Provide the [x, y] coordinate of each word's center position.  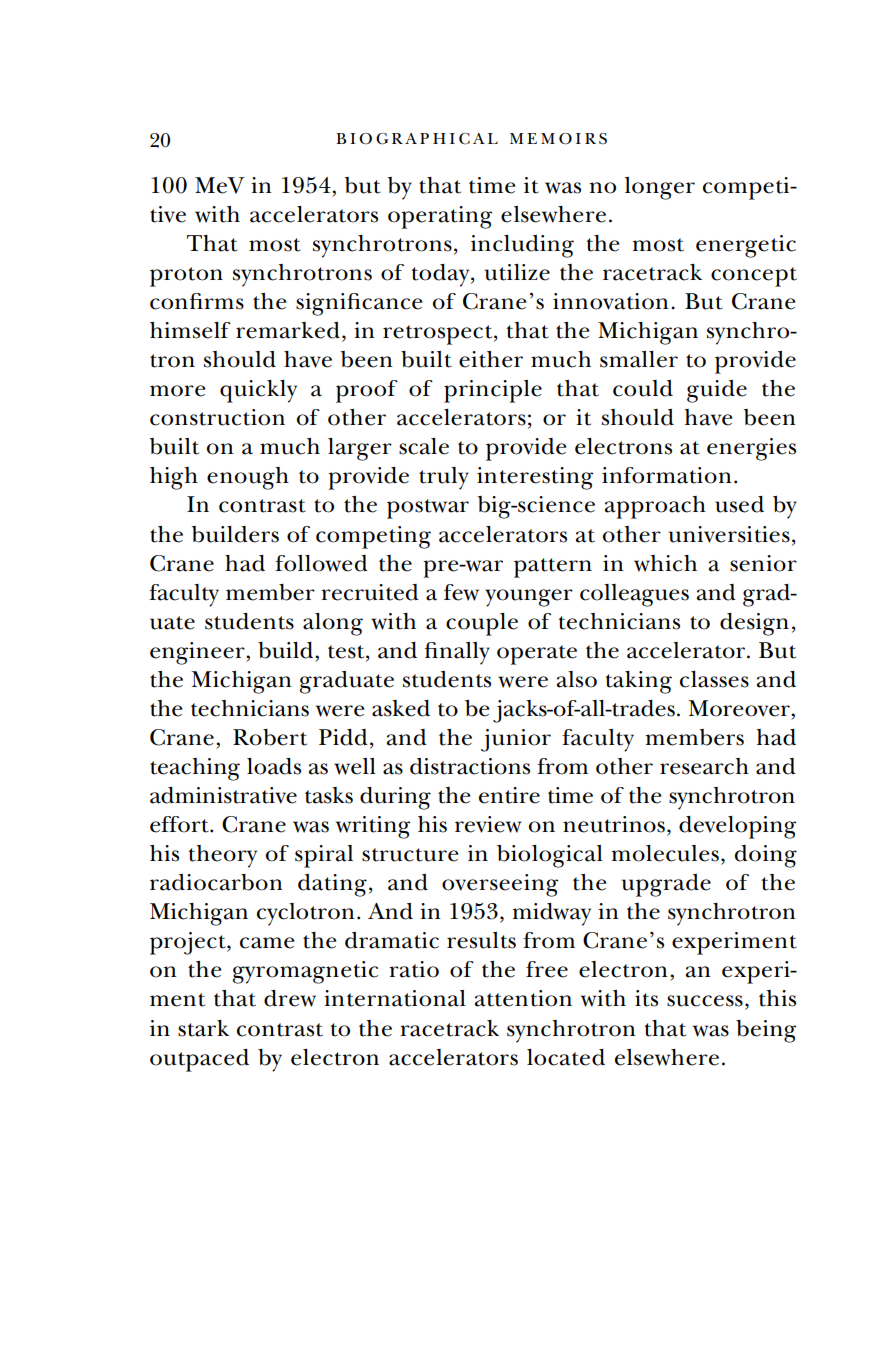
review [488, 824]
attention [523, 998]
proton [186, 277]
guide [717, 391]
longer [660, 188]
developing [737, 827]
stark [203, 1028]
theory [223, 856]
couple [482, 624]
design [754, 624]
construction [217, 417]
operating [440, 217]
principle [493, 391]
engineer [198, 653]
